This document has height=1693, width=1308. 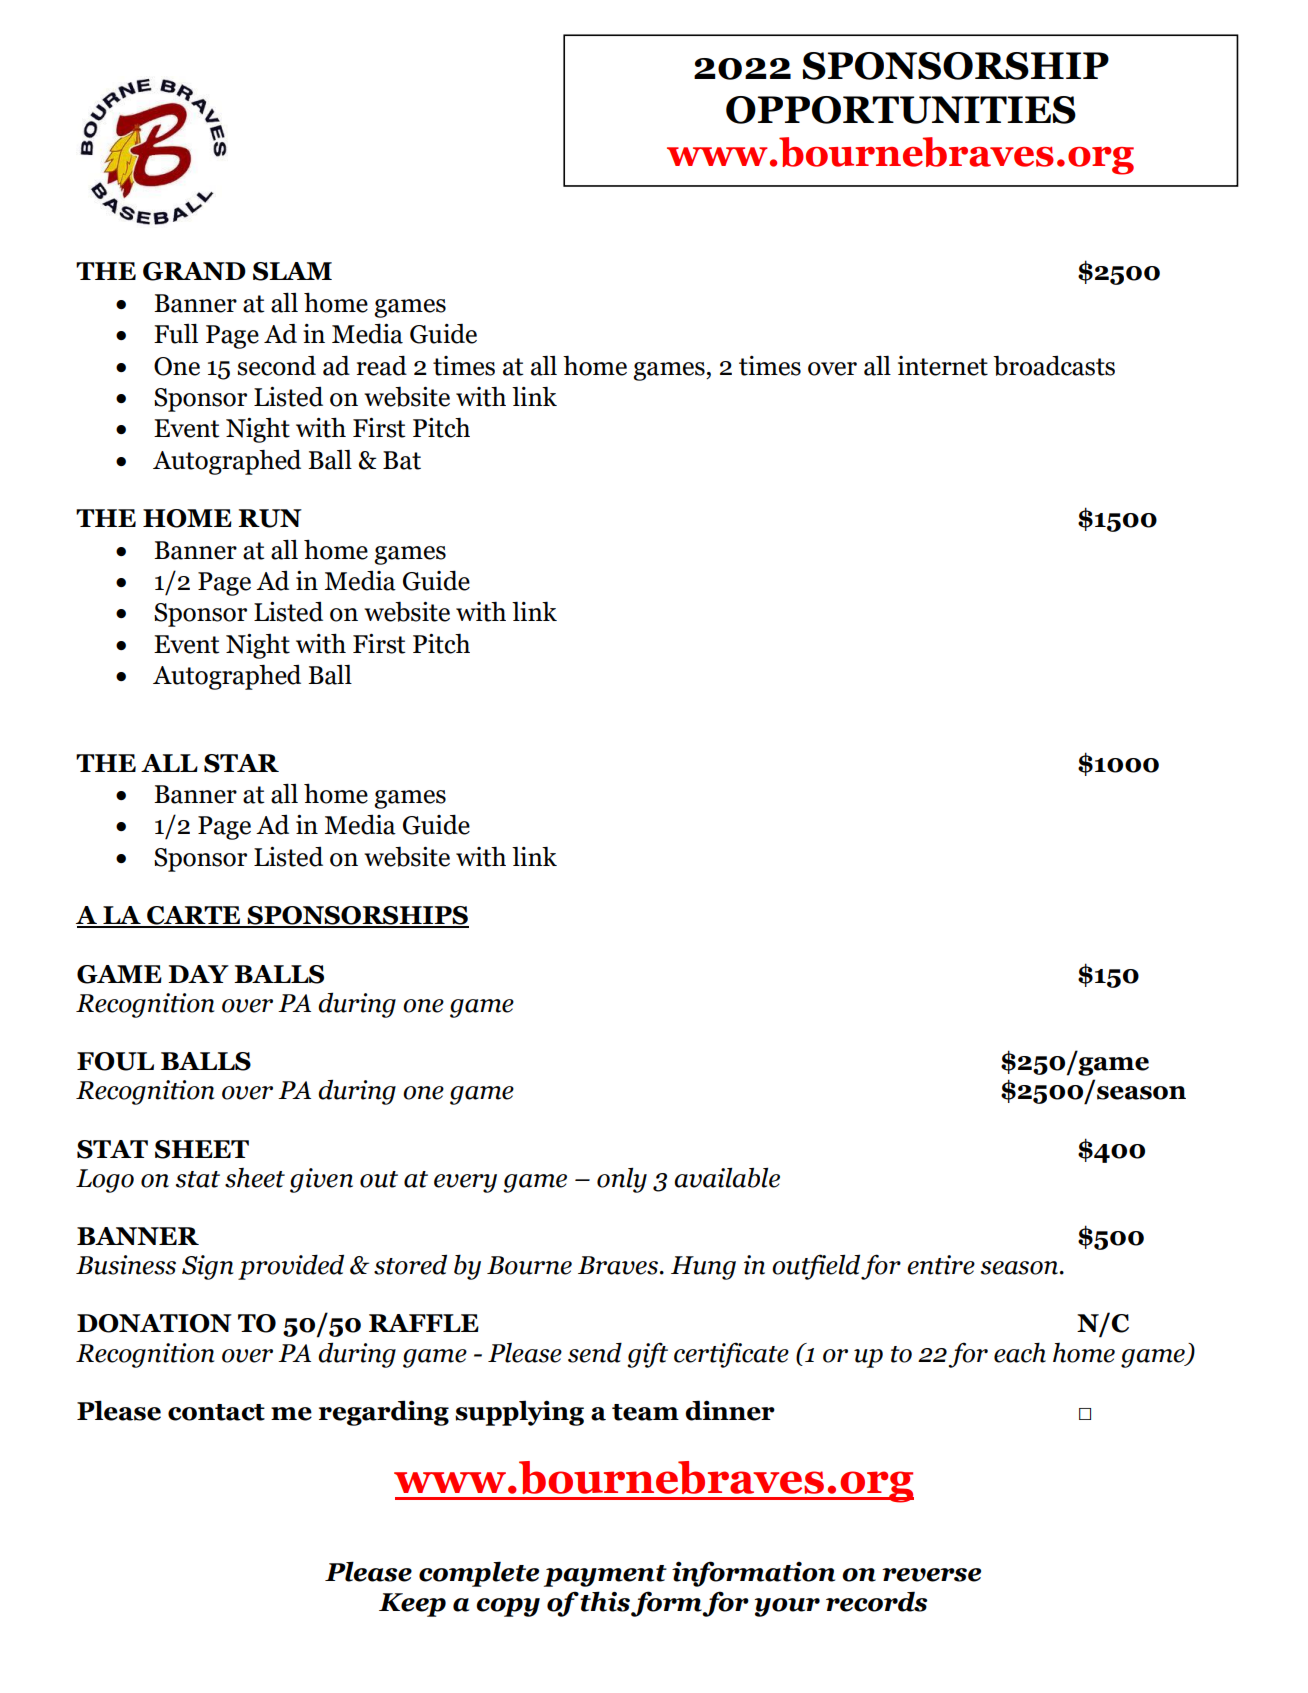 What do you see at coordinates (622, 1180) in the document?
I see `only` at bounding box center [622, 1180].
